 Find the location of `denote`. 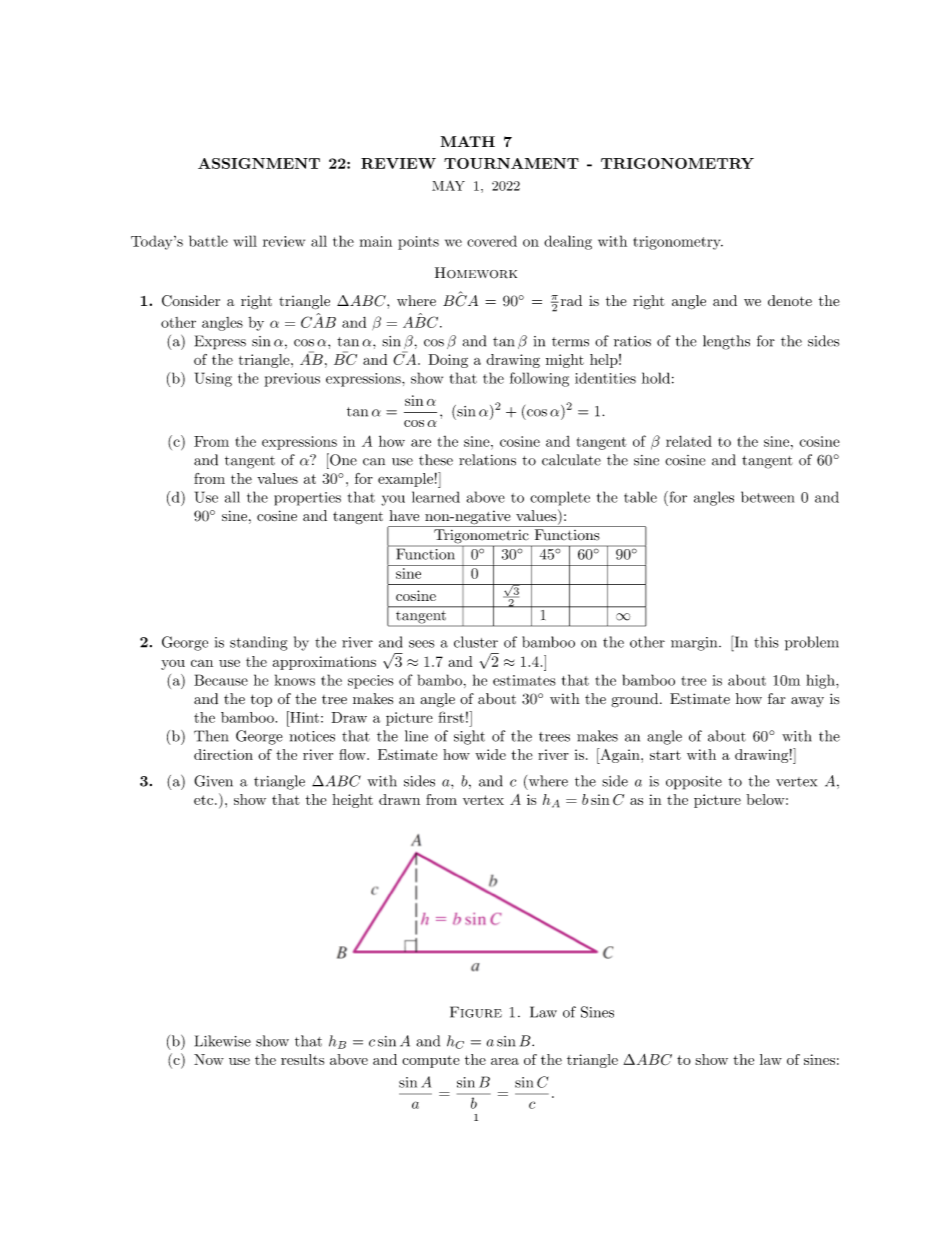

denote is located at coordinates (790, 300).
